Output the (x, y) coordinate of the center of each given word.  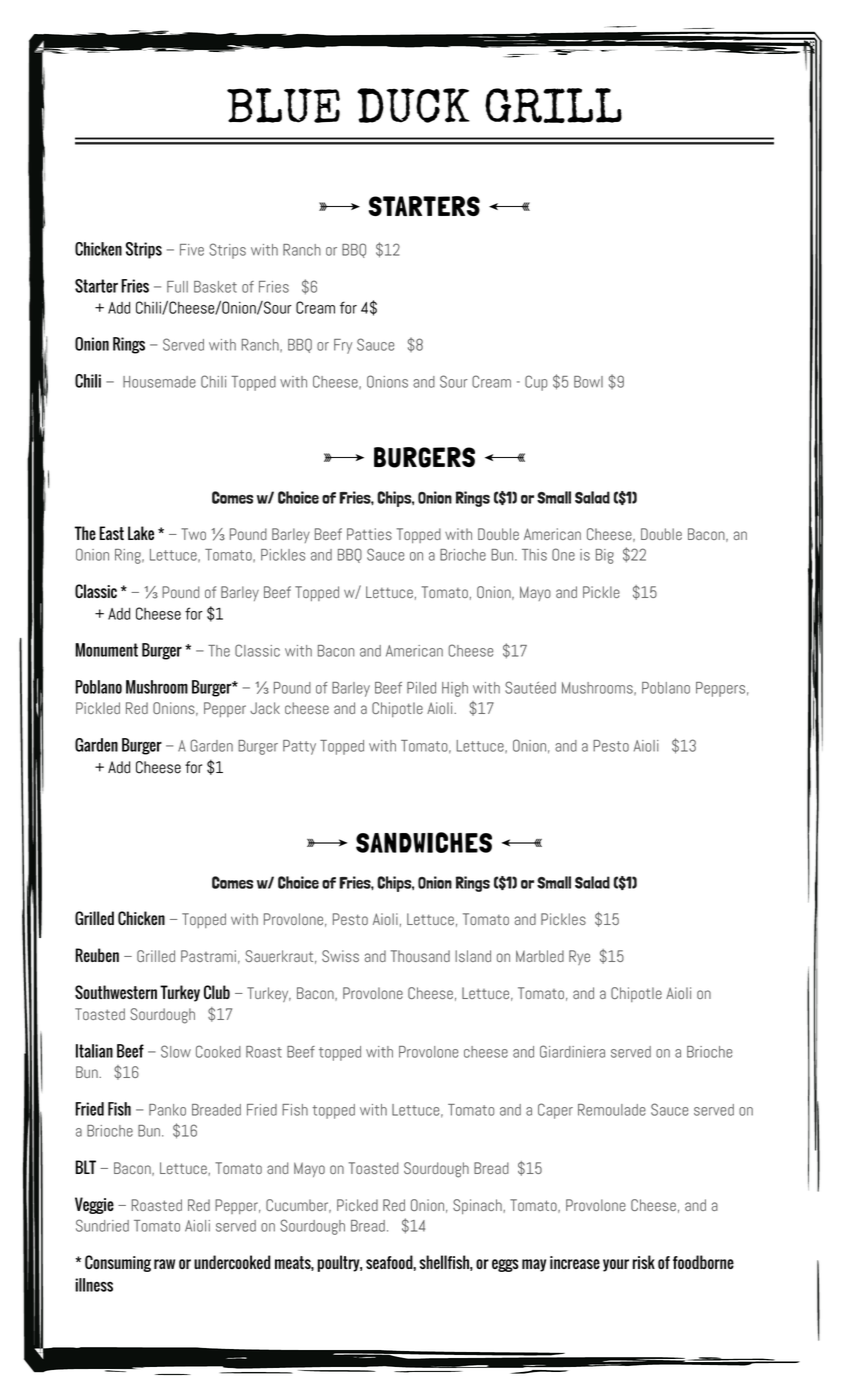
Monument (106, 650)
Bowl (588, 382)
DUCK (413, 105)
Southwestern (116, 992)
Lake (141, 533)
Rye (579, 957)
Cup (536, 383)
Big (605, 556)
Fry (343, 346)
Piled (421, 688)
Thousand (420, 956)
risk (644, 1262)
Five (192, 250)
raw (164, 1264)
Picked (357, 1205)
